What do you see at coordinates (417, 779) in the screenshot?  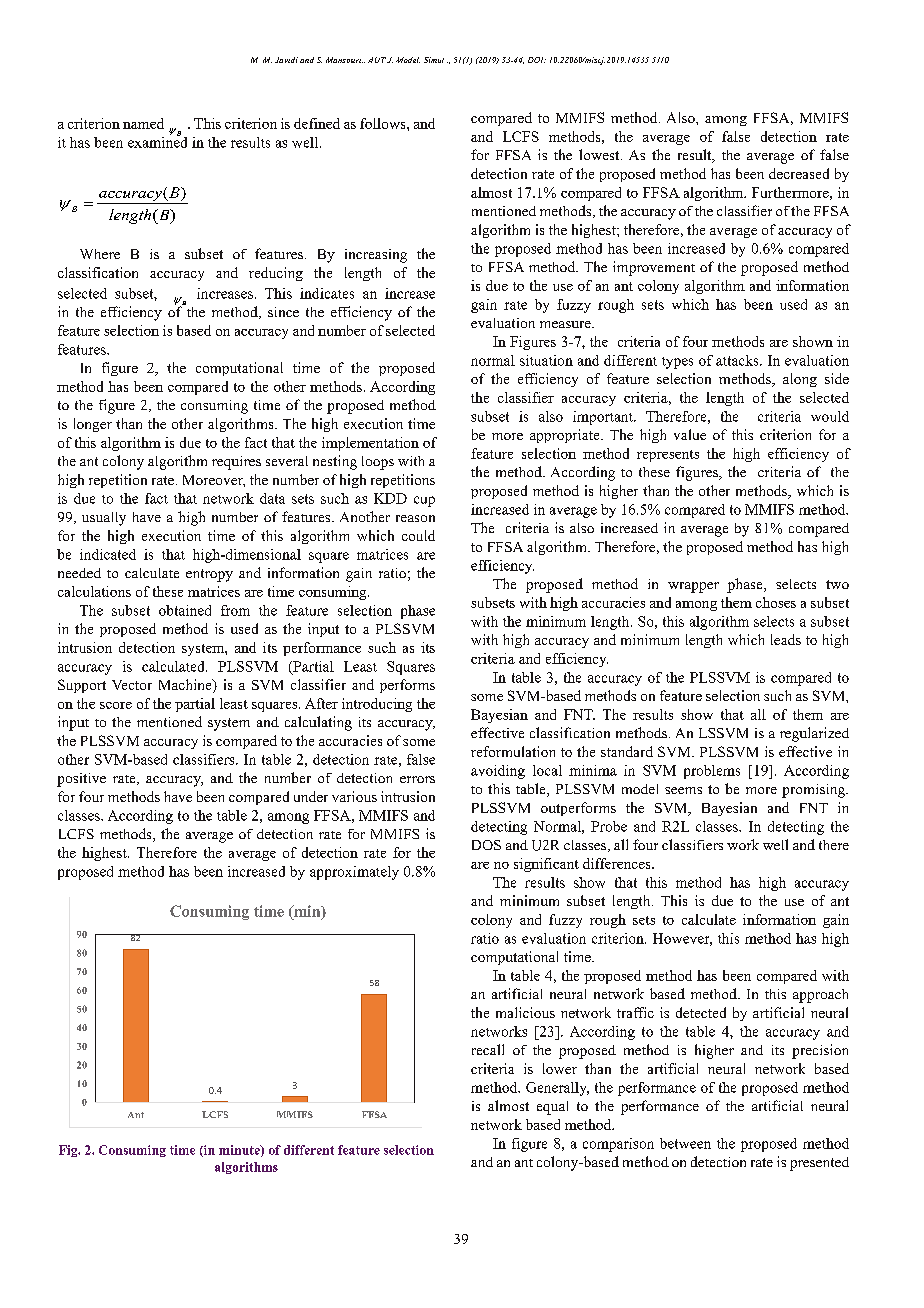 I see `errors` at bounding box center [417, 779].
